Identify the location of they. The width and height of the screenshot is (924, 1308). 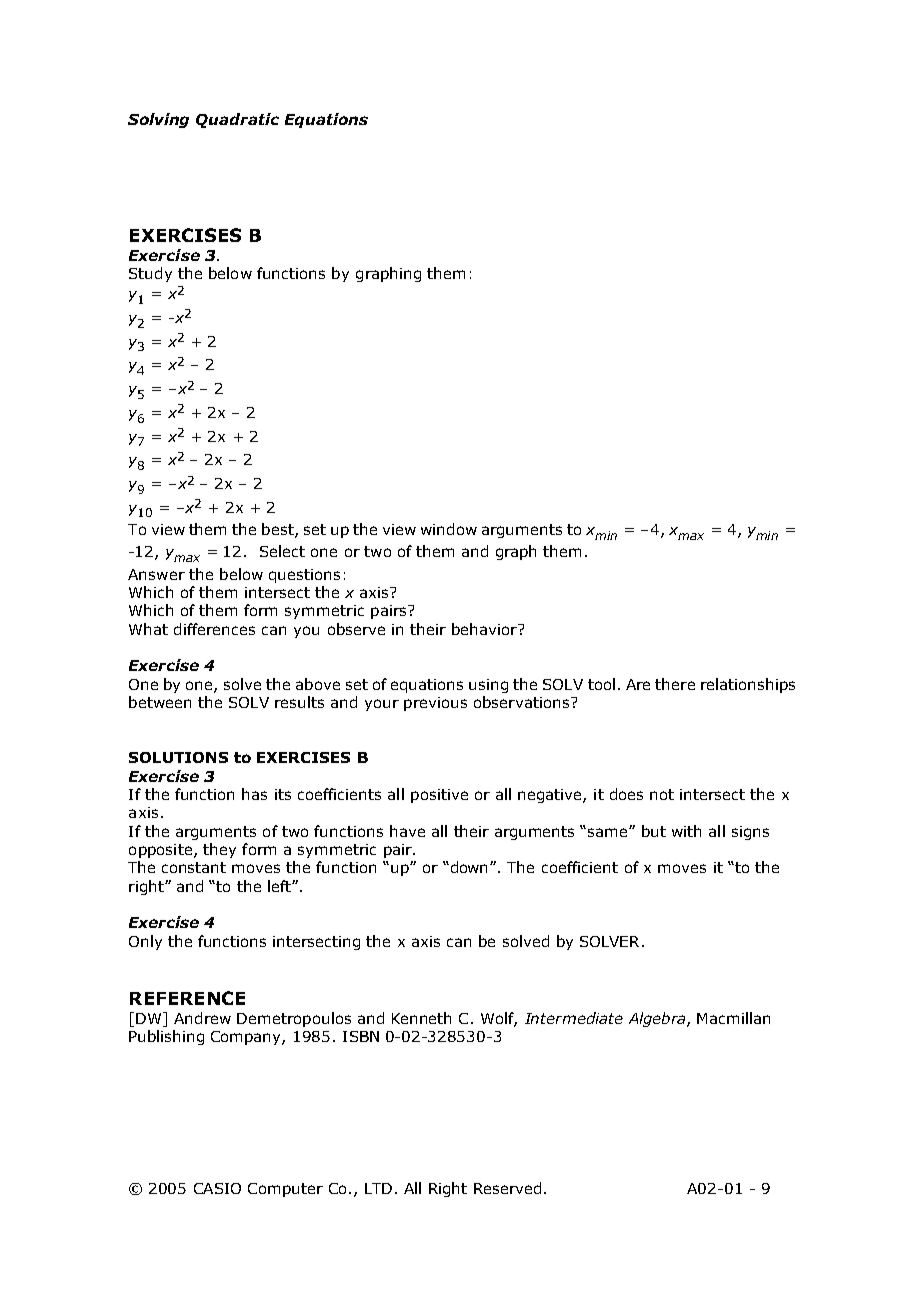
(219, 850).
